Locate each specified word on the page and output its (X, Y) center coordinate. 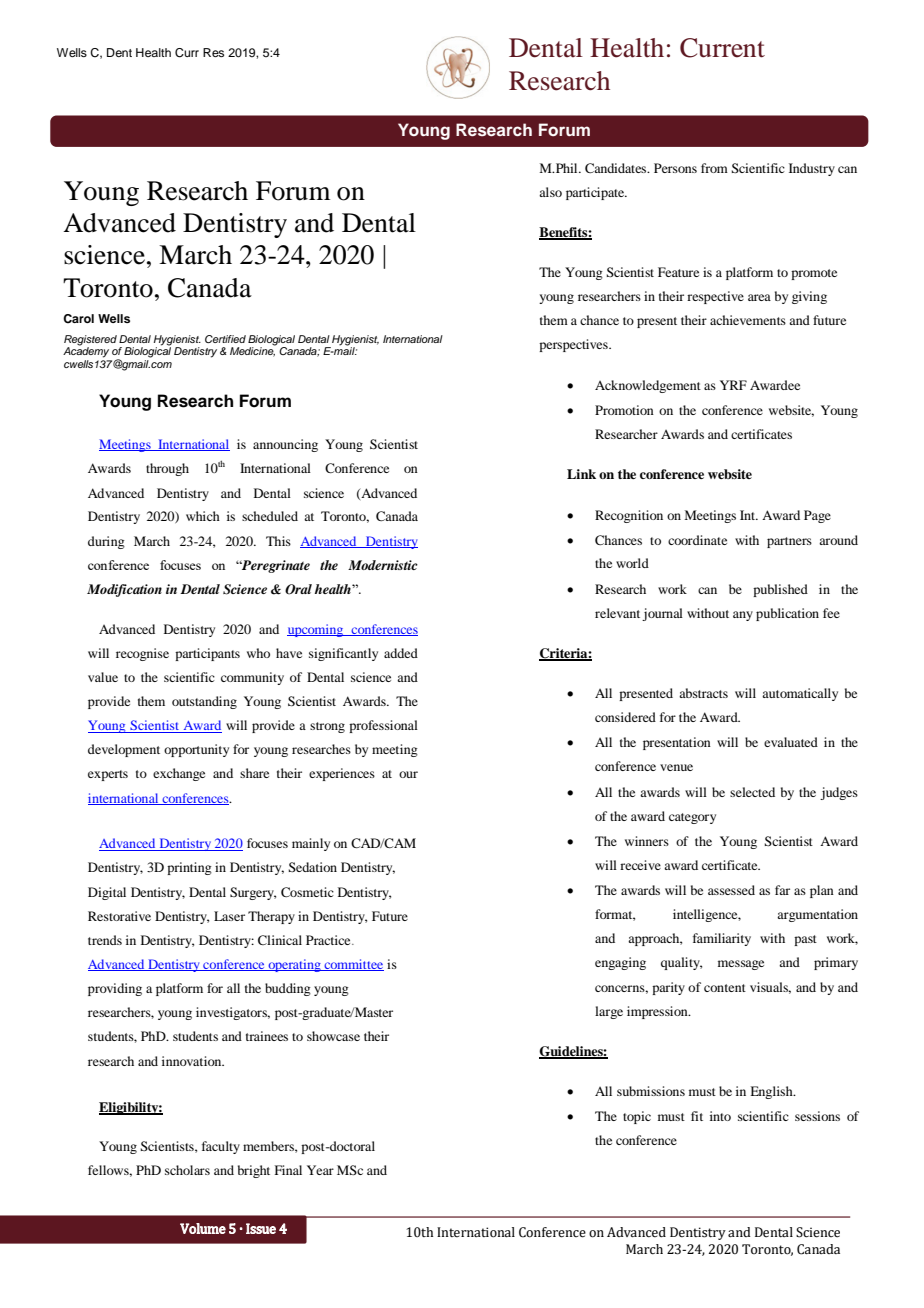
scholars (187, 1170)
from (714, 168)
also (550, 192)
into (720, 1116)
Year (320, 1170)
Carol (78, 319)
